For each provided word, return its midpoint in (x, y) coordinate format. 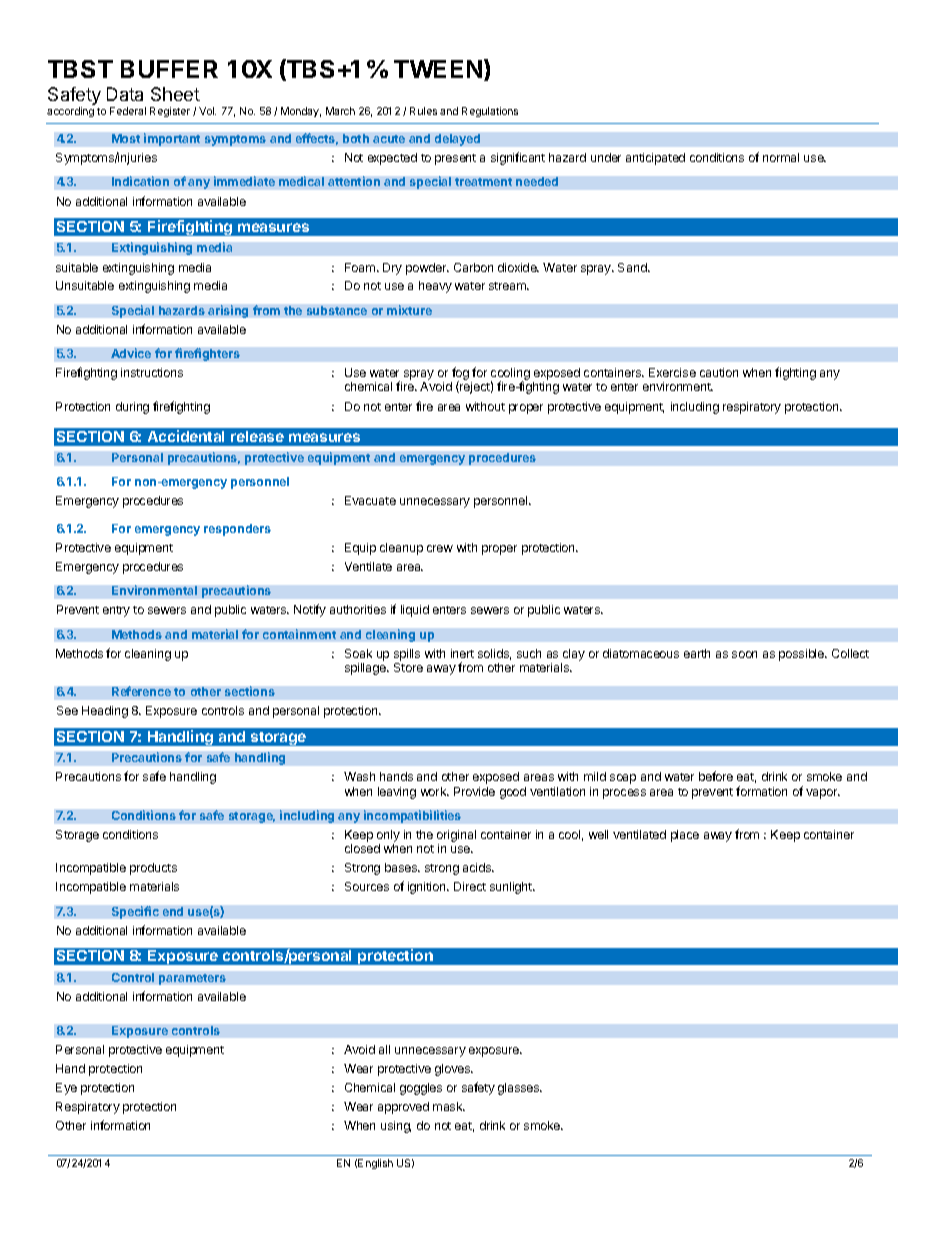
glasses (520, 1089)
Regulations (490, 112)
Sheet (175, 94)
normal (781, 157)
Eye (66, 1089)
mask (449, 1106)
